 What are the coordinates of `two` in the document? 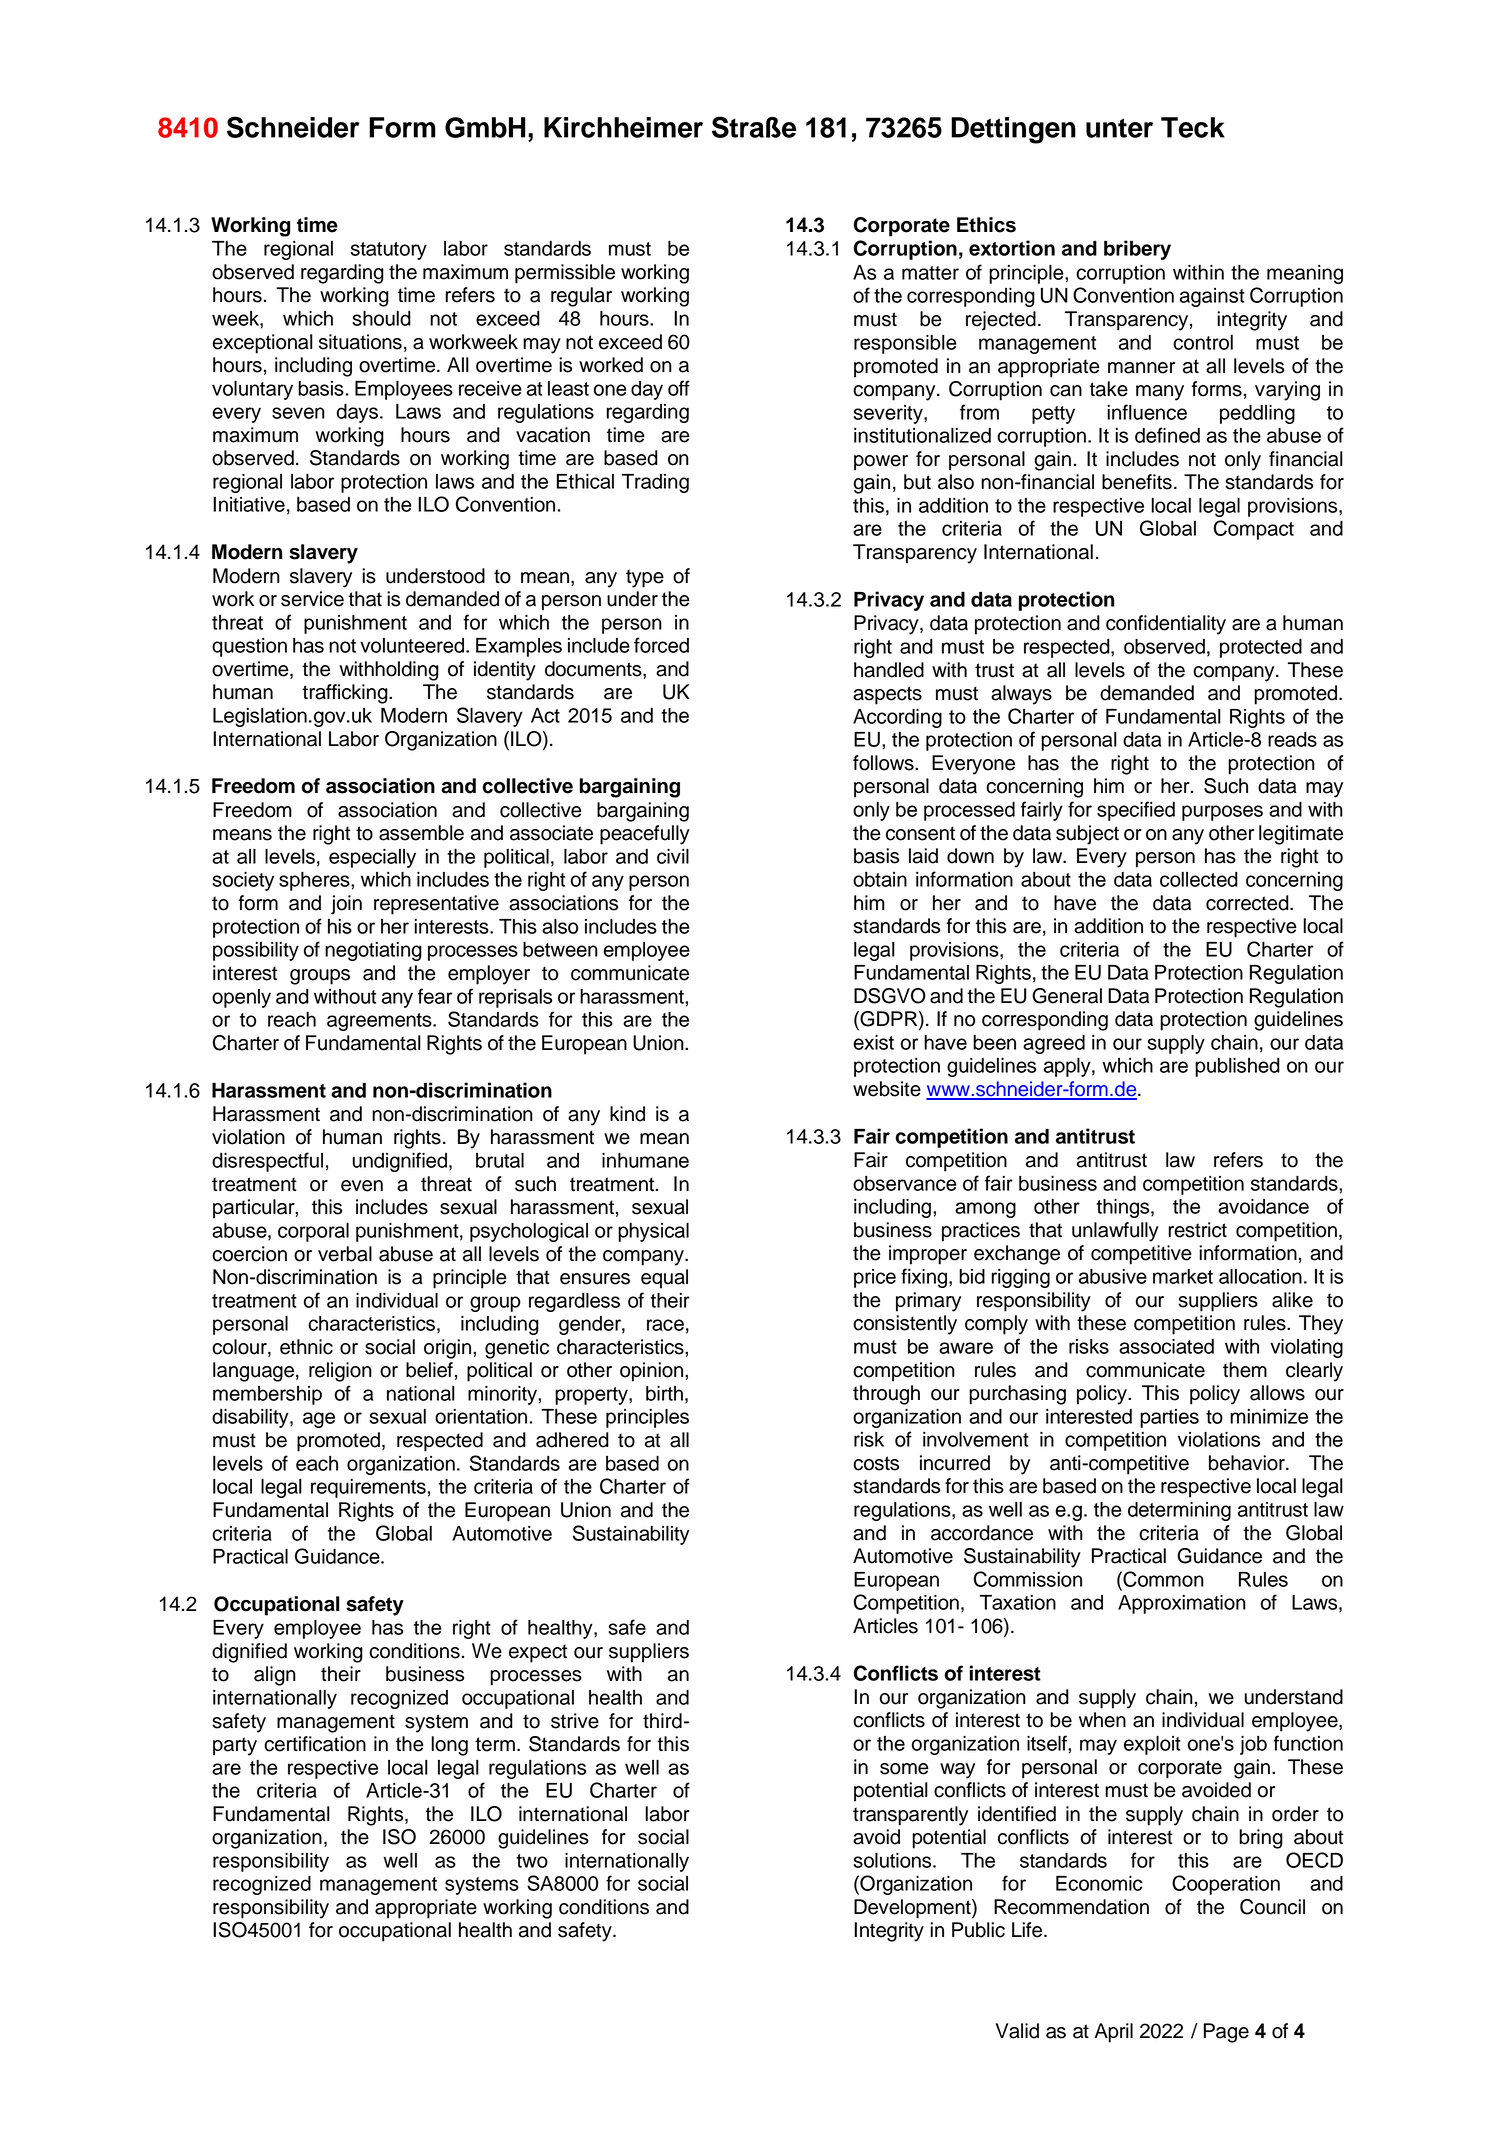 It's located at (532, 1861).
